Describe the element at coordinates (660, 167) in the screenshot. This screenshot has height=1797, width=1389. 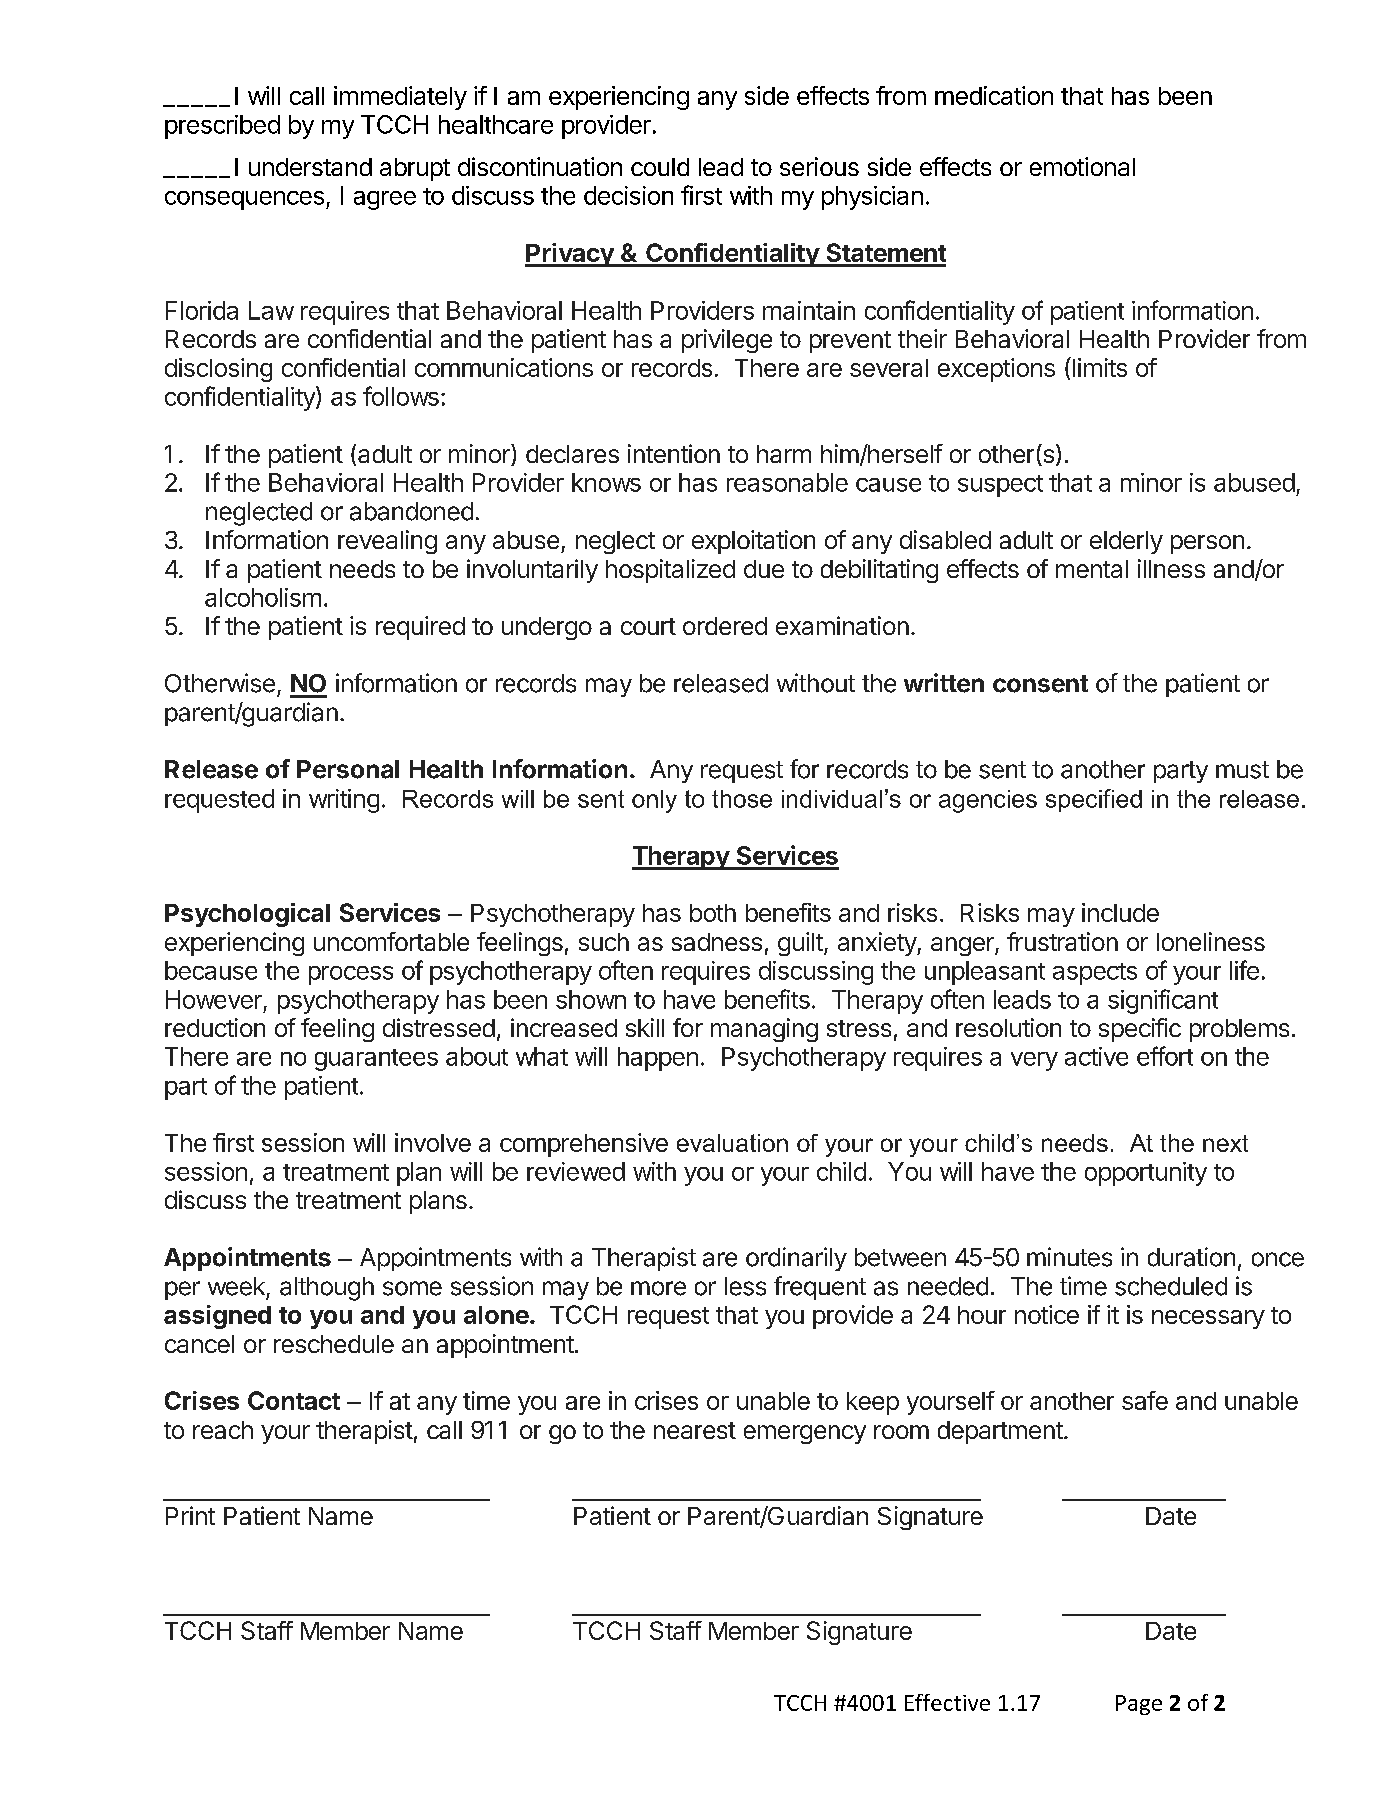
I see `could` at that location.
